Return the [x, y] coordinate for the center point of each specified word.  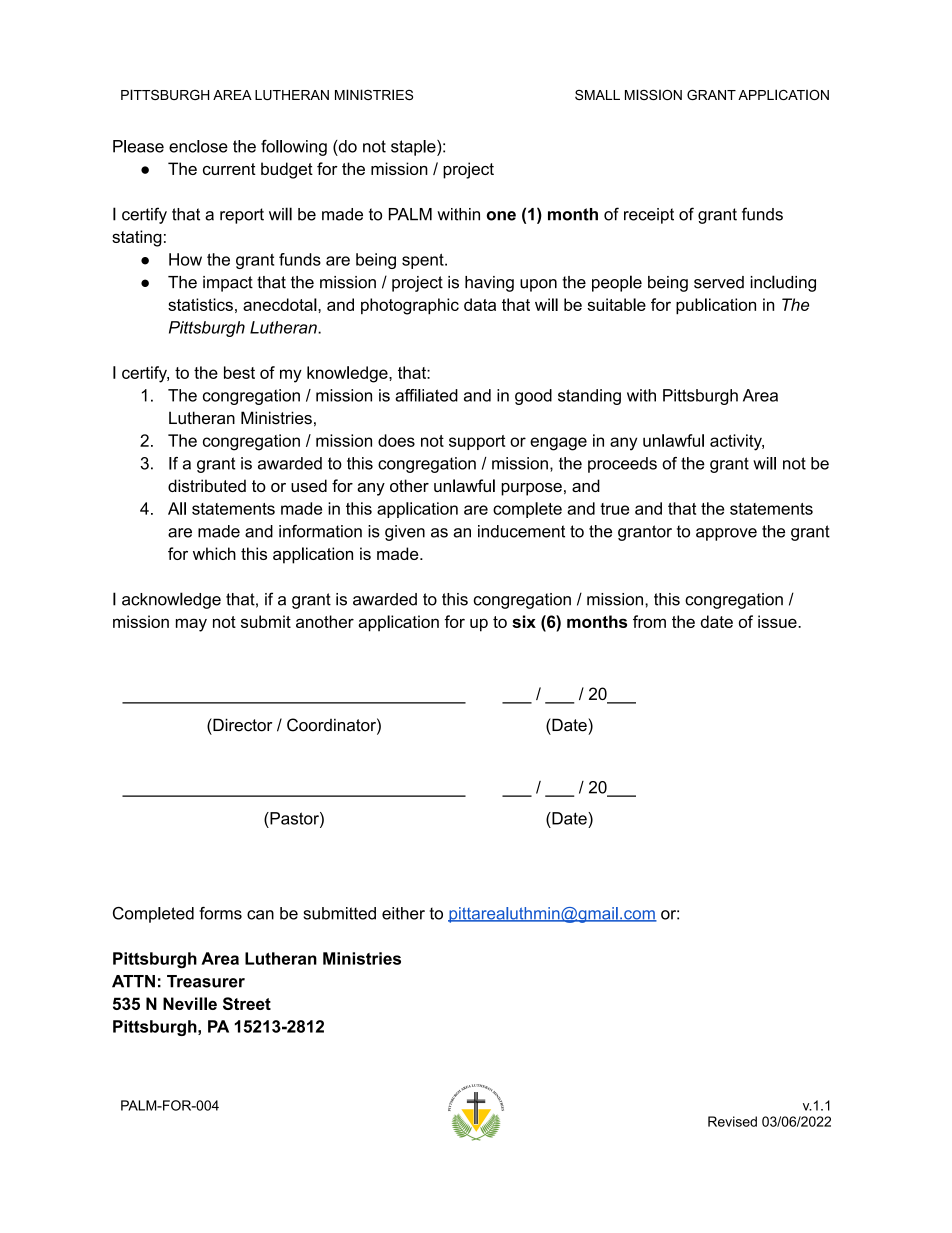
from [649, 621]
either [403, 913]
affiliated [426, 395]
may [191, 625]
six [524, 621]
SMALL [597, 95]
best [239, 372]
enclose [198, 146]
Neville [190, 1003]
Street [247, 1003]
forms [220, 913]
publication [716, 306]
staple [414, 148]
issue [778, 621]
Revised [732, 1121]
